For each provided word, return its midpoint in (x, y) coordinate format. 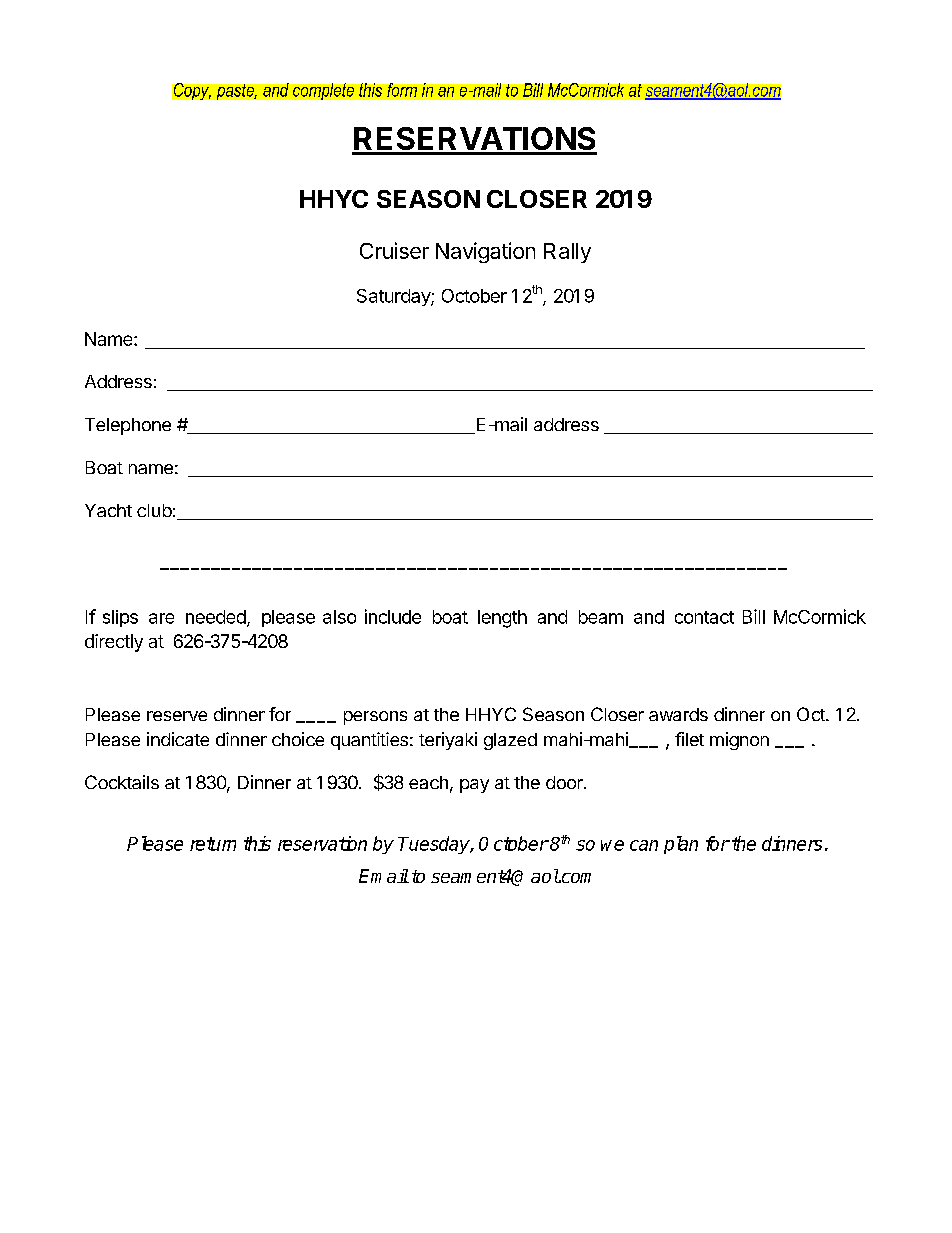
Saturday (394, 297)
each (428, 782)
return (213, 844)
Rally (567, 253)
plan (681, 845)
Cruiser (394, 250)
